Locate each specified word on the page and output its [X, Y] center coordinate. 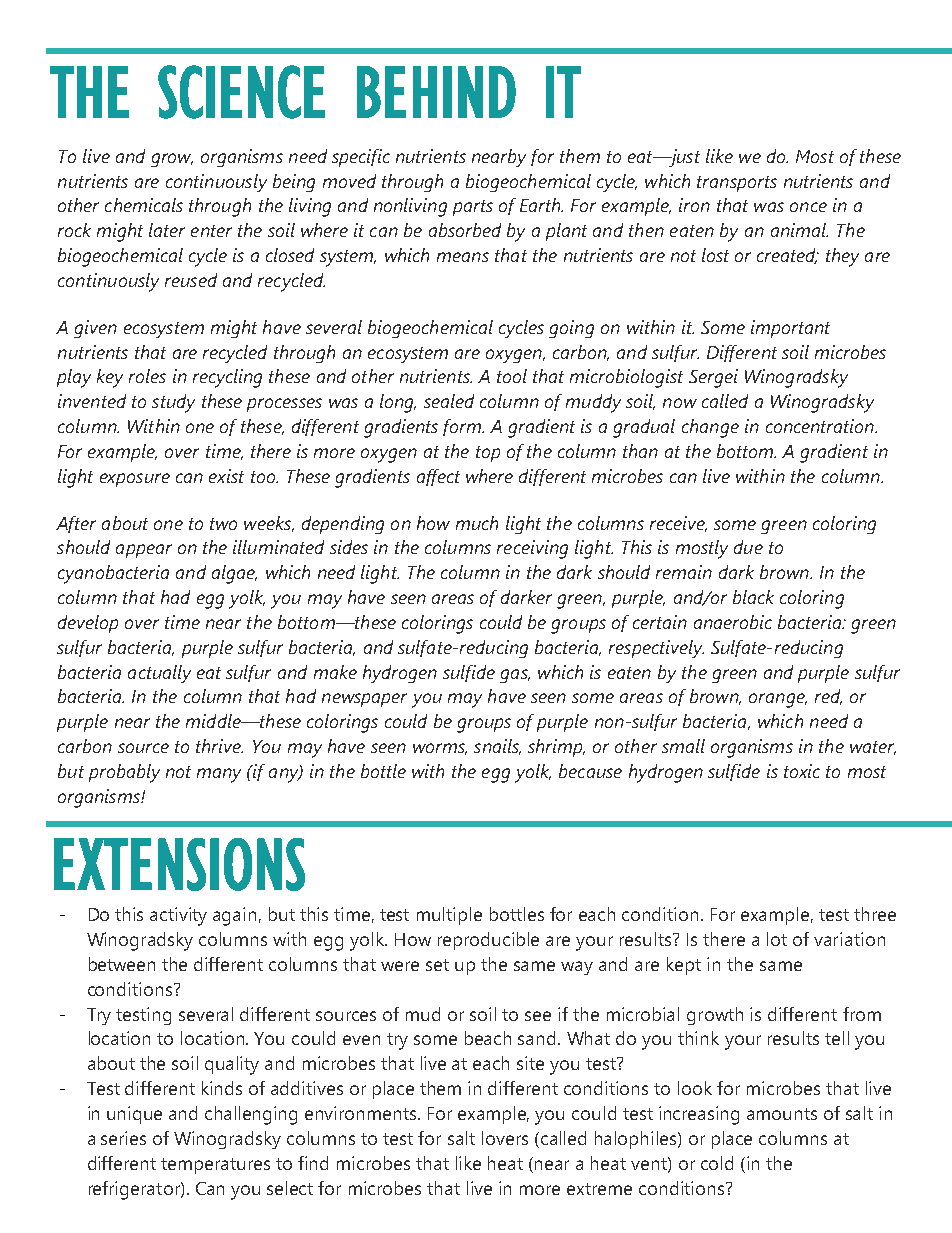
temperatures [215, 1166]
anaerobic [733, 622]
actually [159, 674]
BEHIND [436, 92]
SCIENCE [241, 92]
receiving [532, 549]
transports [737, 184]
